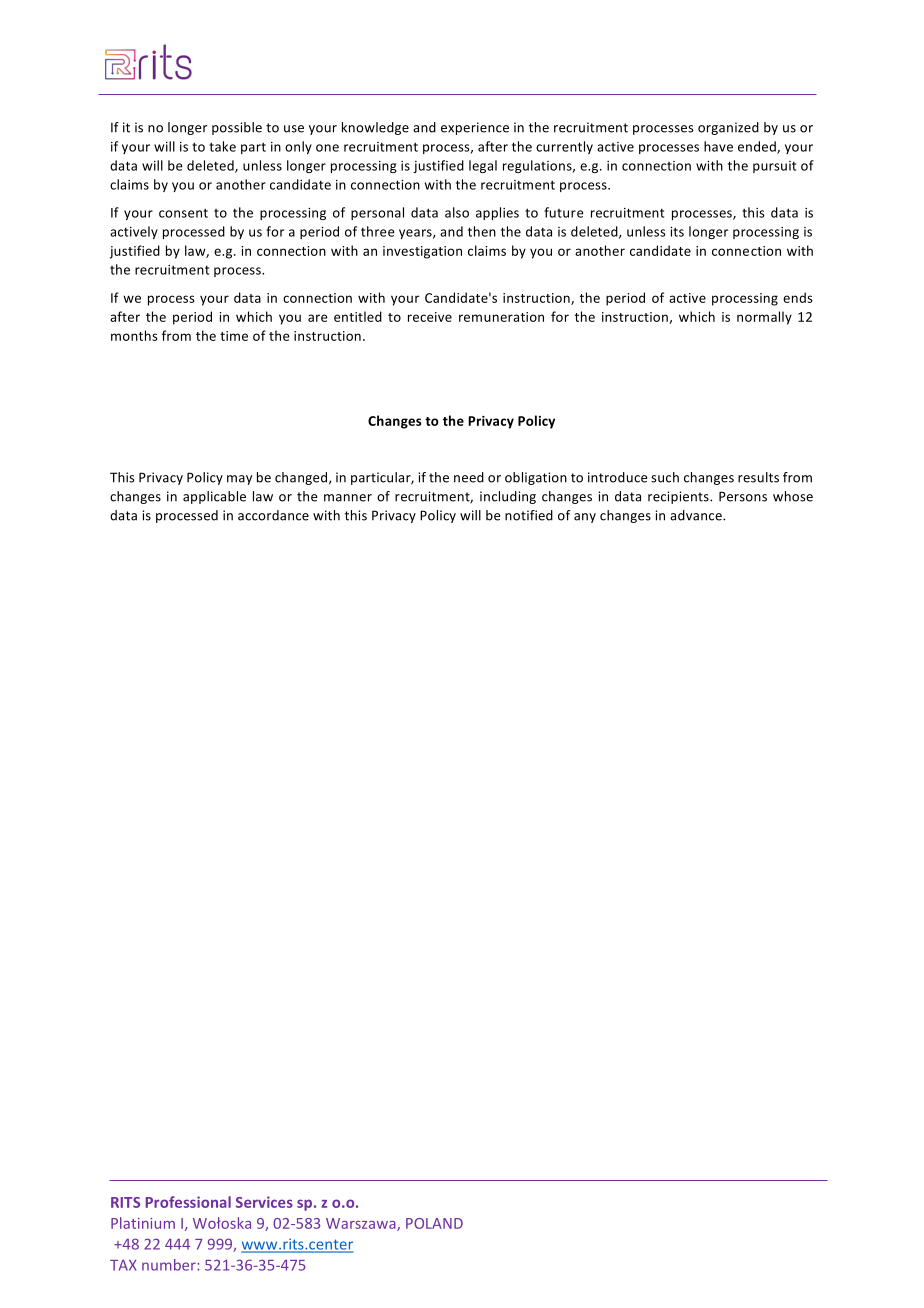 Image resolution: width=924 pixels, height=1308 pixels. I want to click on accordance, so click(273, 515).
